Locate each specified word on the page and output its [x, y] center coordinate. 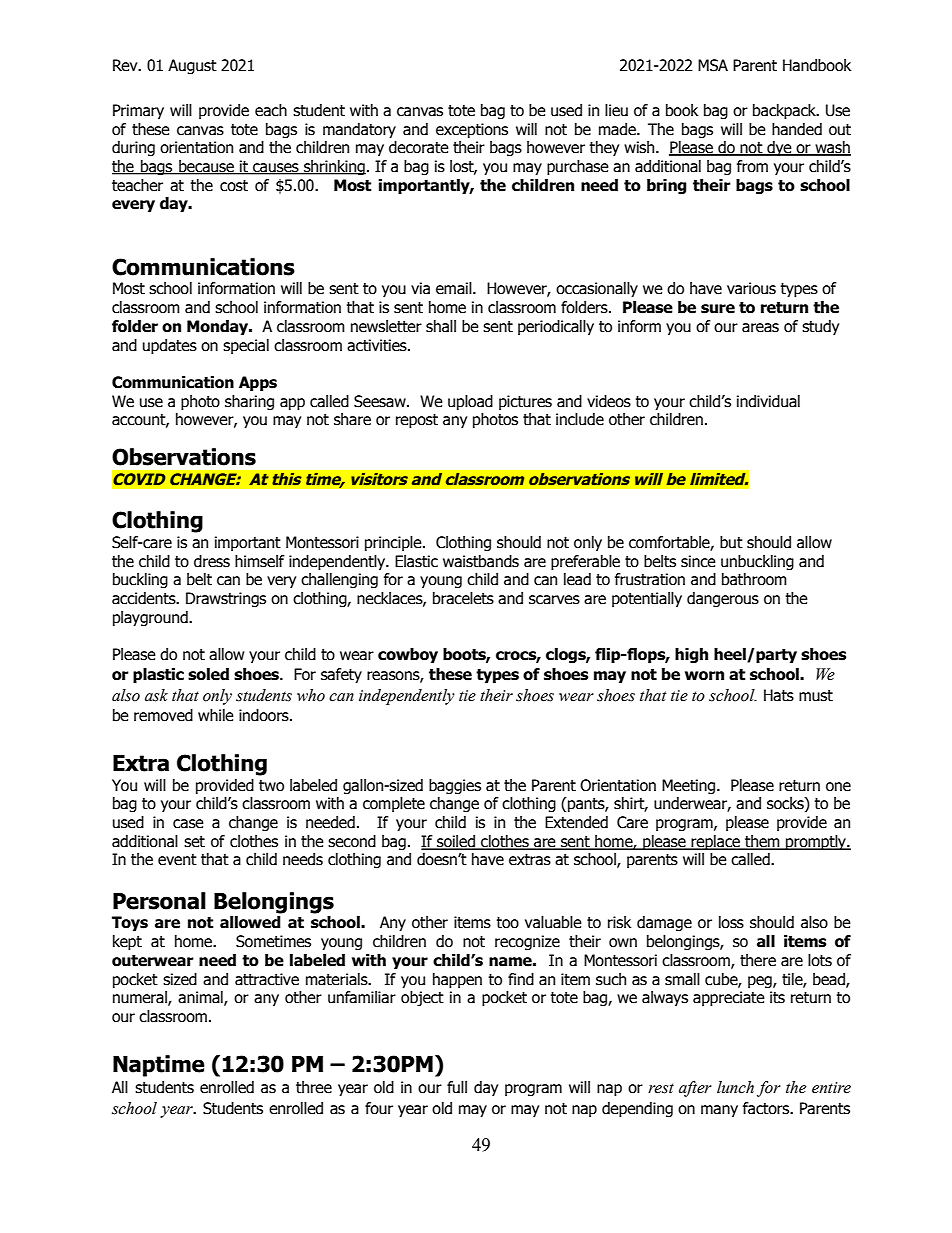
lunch [735, 1087]
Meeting [688, 786]
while [216, 715]
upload [470, 402]
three [314, 1087]
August [192, 66]
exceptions [472, 130]
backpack [785, 111]
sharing [249, 402]
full [457, 1087]
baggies [455, 786]
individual [768, 401]
